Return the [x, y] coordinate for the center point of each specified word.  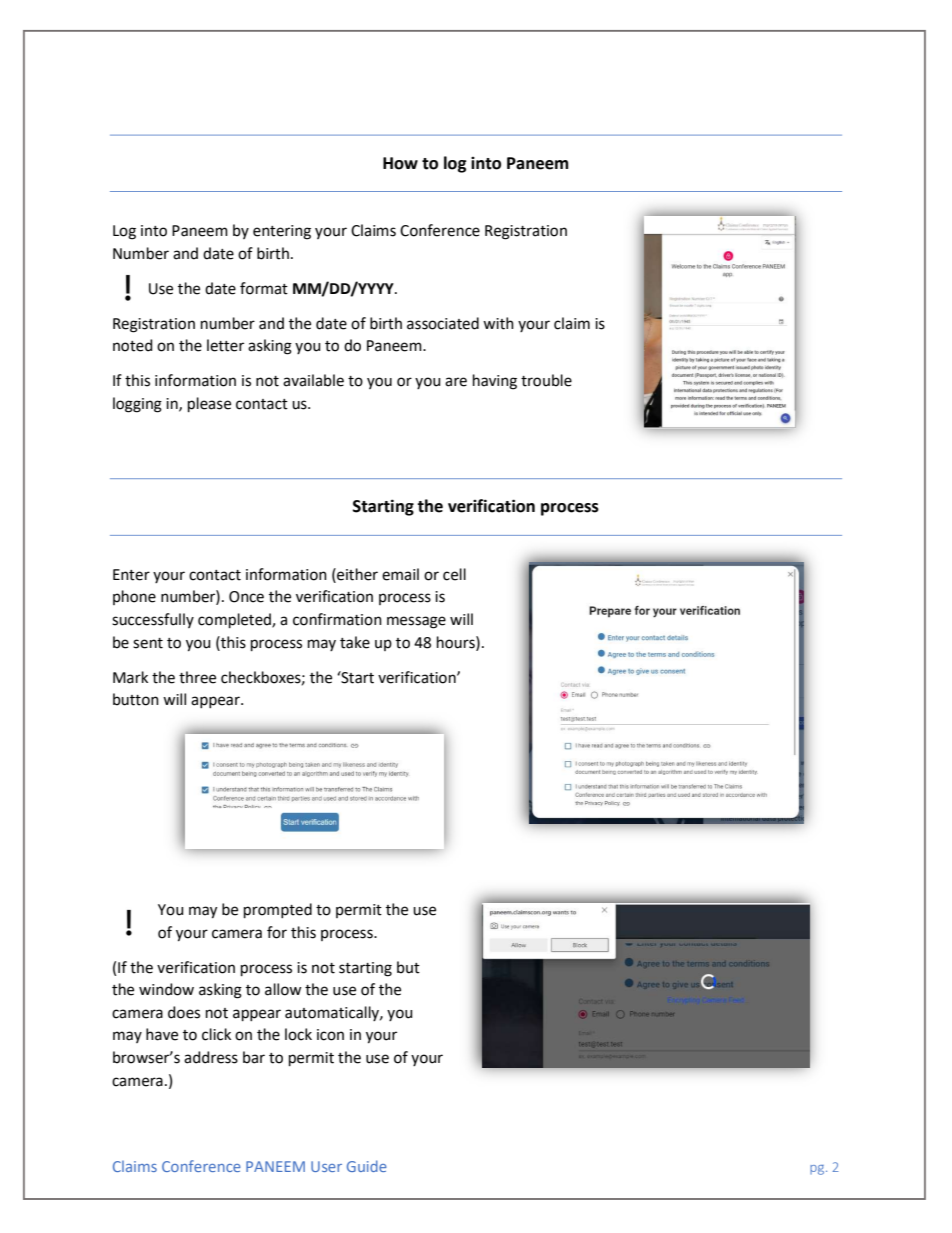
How [400, 163]
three [197, 677]
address [211, 1057]
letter [225, 345]
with [498, 323]
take [355, 642]
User [326, 1166]
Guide [367, 1166]
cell [454, 574]
